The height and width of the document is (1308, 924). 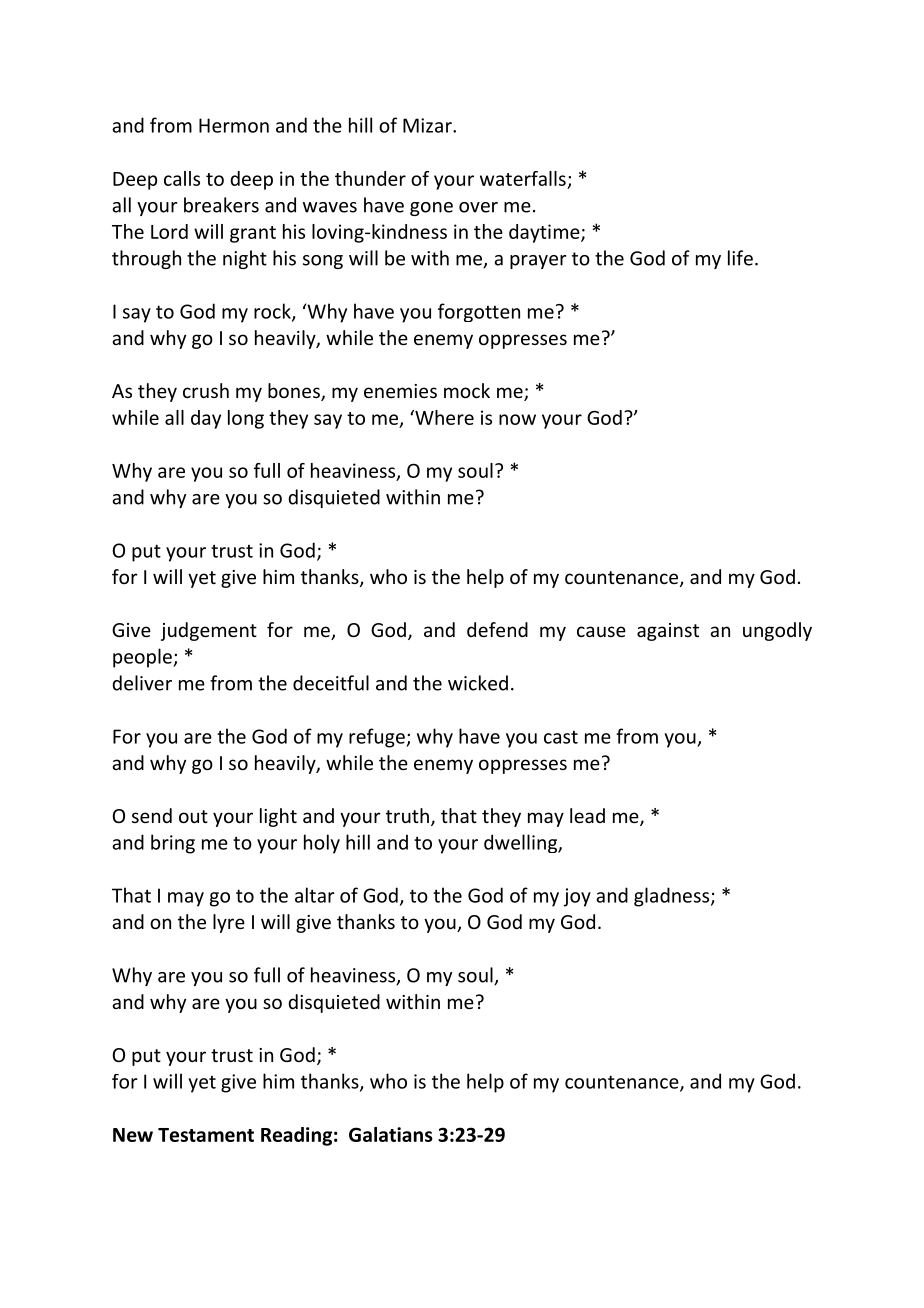 I want to click on calls, so click(x=182, y=178).
